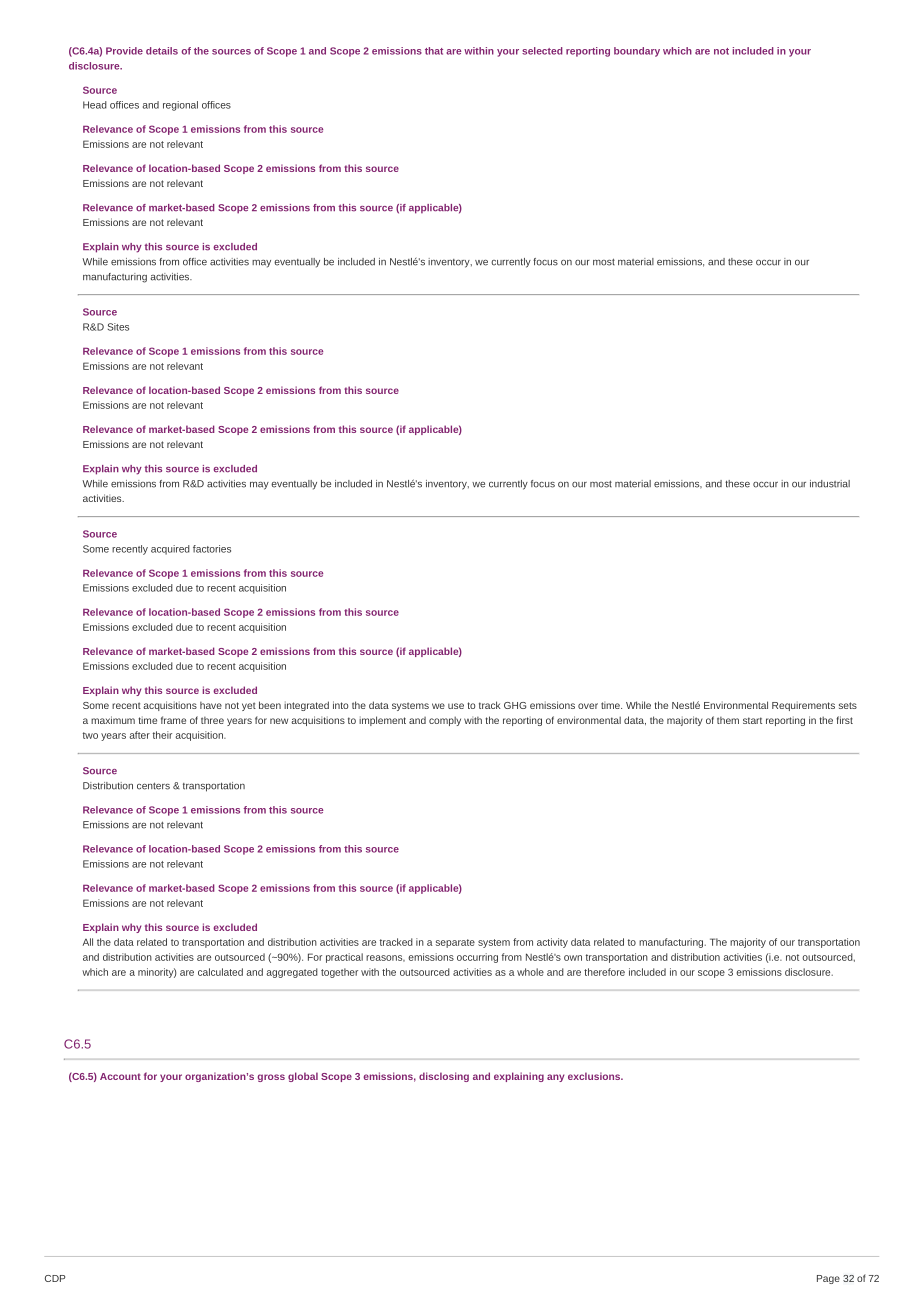  Describe the element at coordinates (637, 52) in the screenshot. I see `boundary` at that location.
